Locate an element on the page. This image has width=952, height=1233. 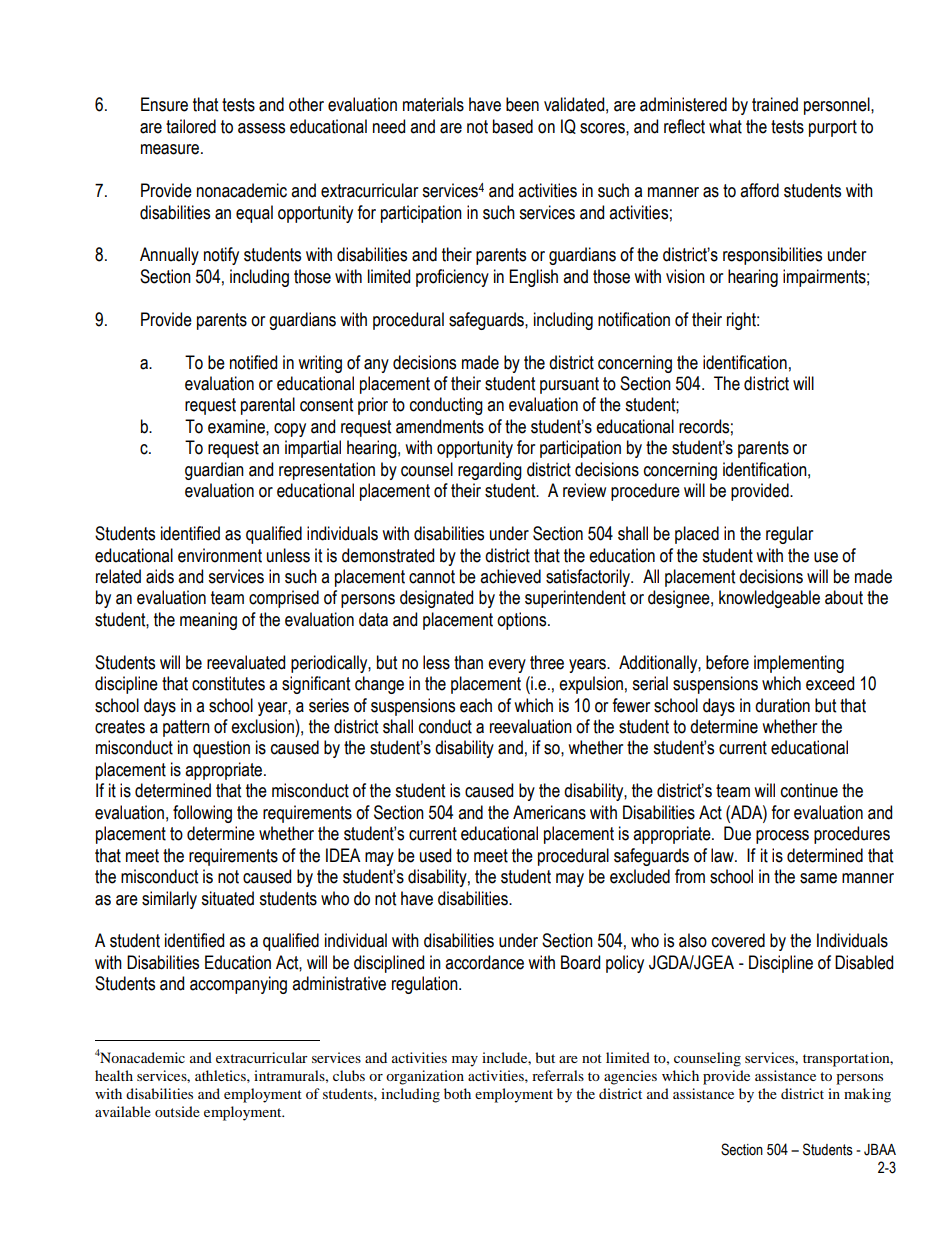
based is located at coordinates (513, 126).
